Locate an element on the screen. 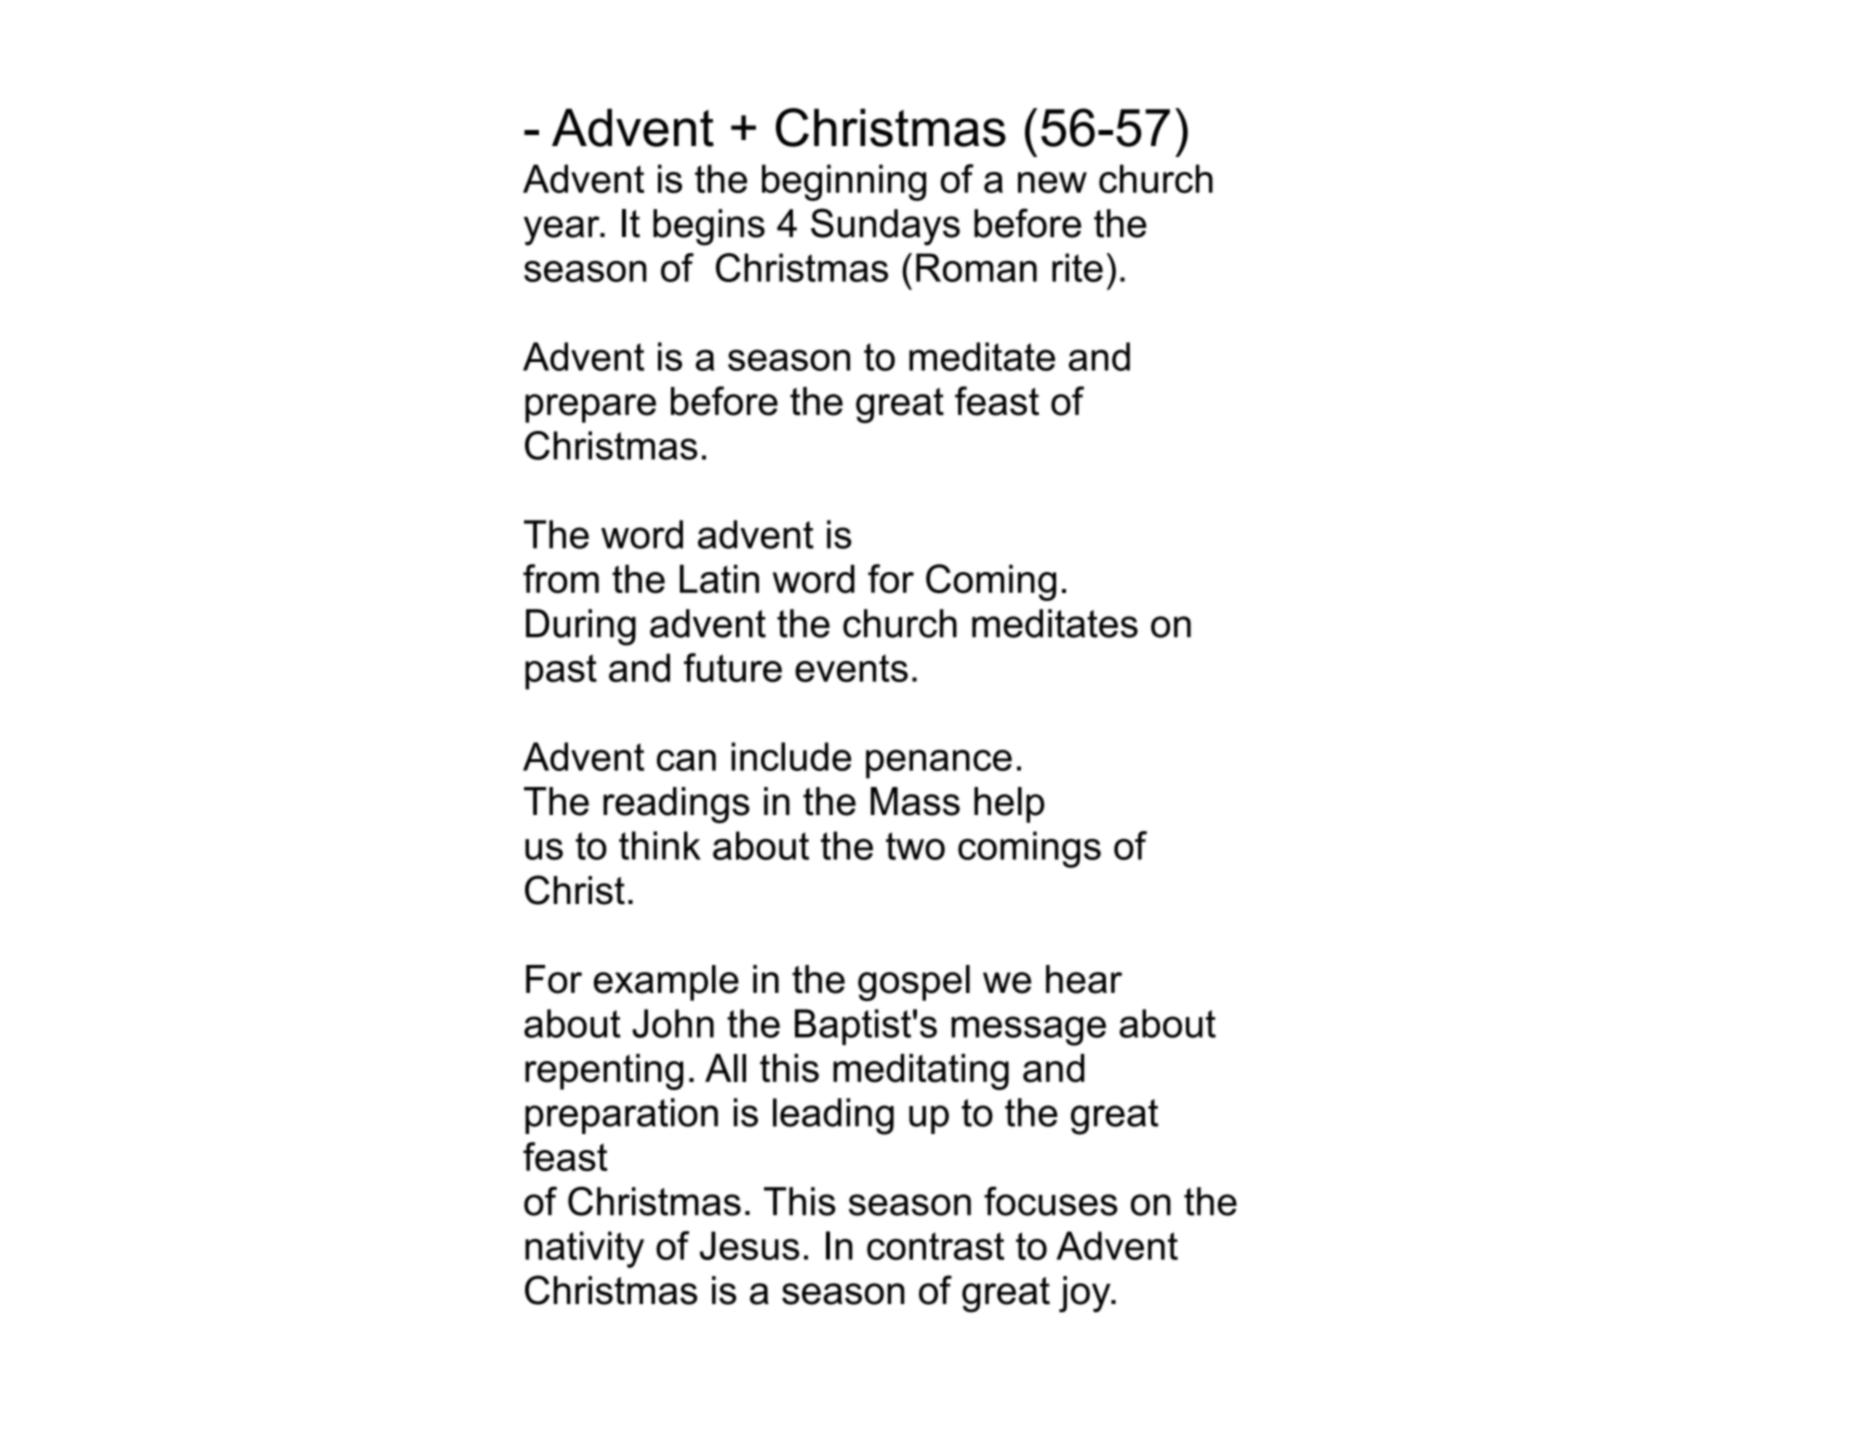 The image size is (1849, 1429). include is located at coordinates (791, 756).
